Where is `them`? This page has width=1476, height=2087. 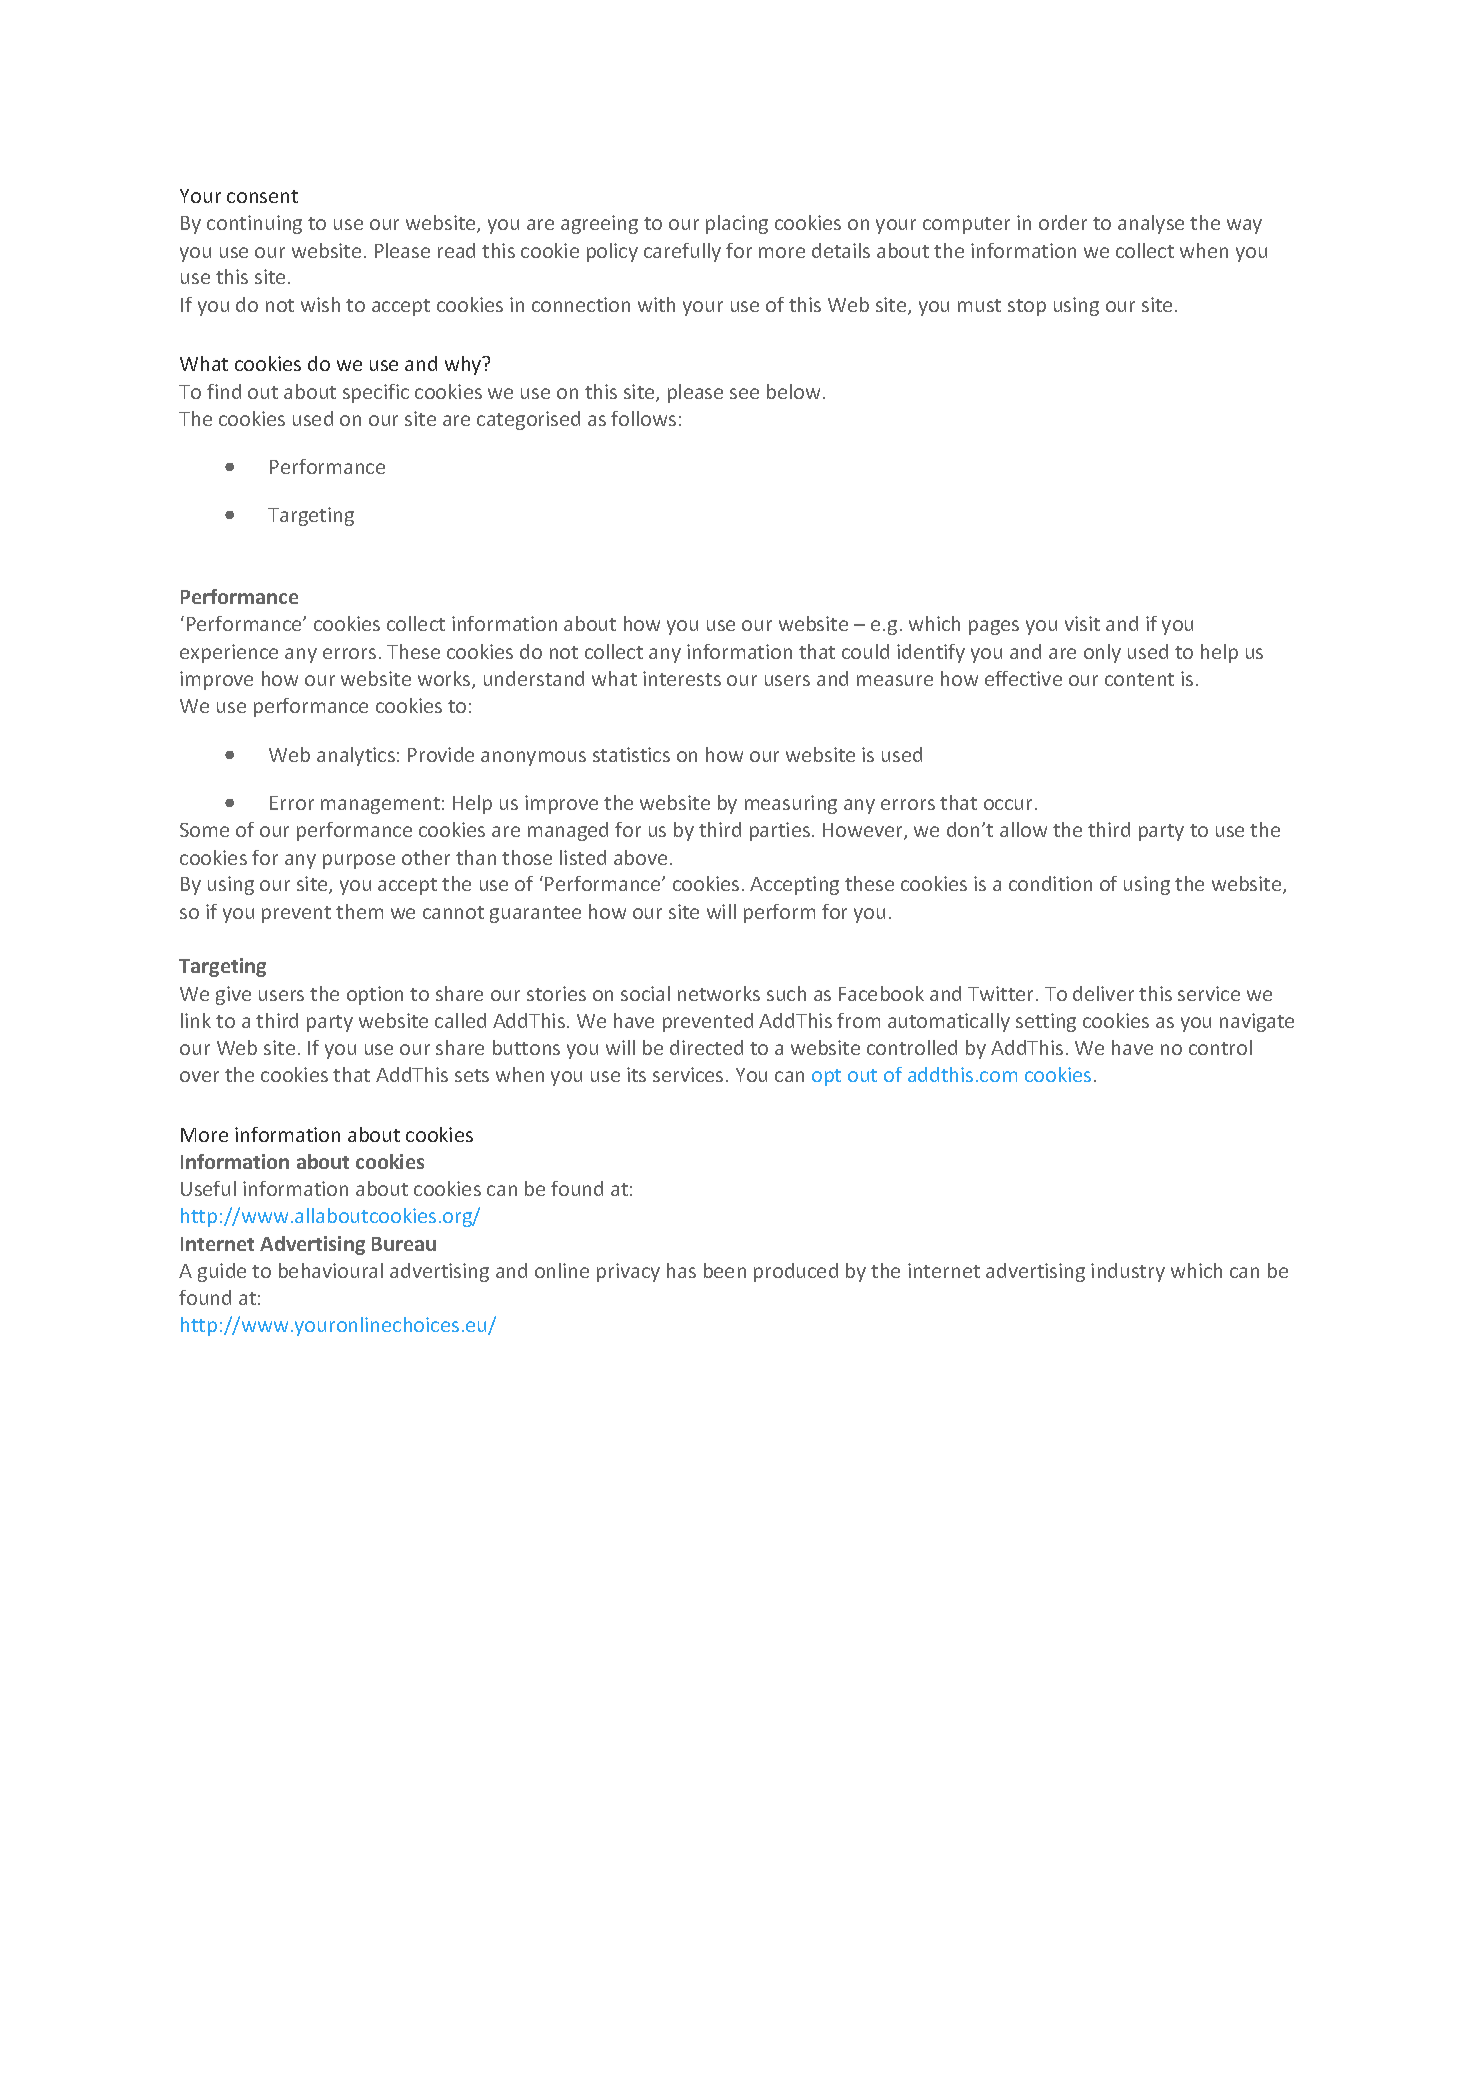 them is located at coordinates (359, 911).
